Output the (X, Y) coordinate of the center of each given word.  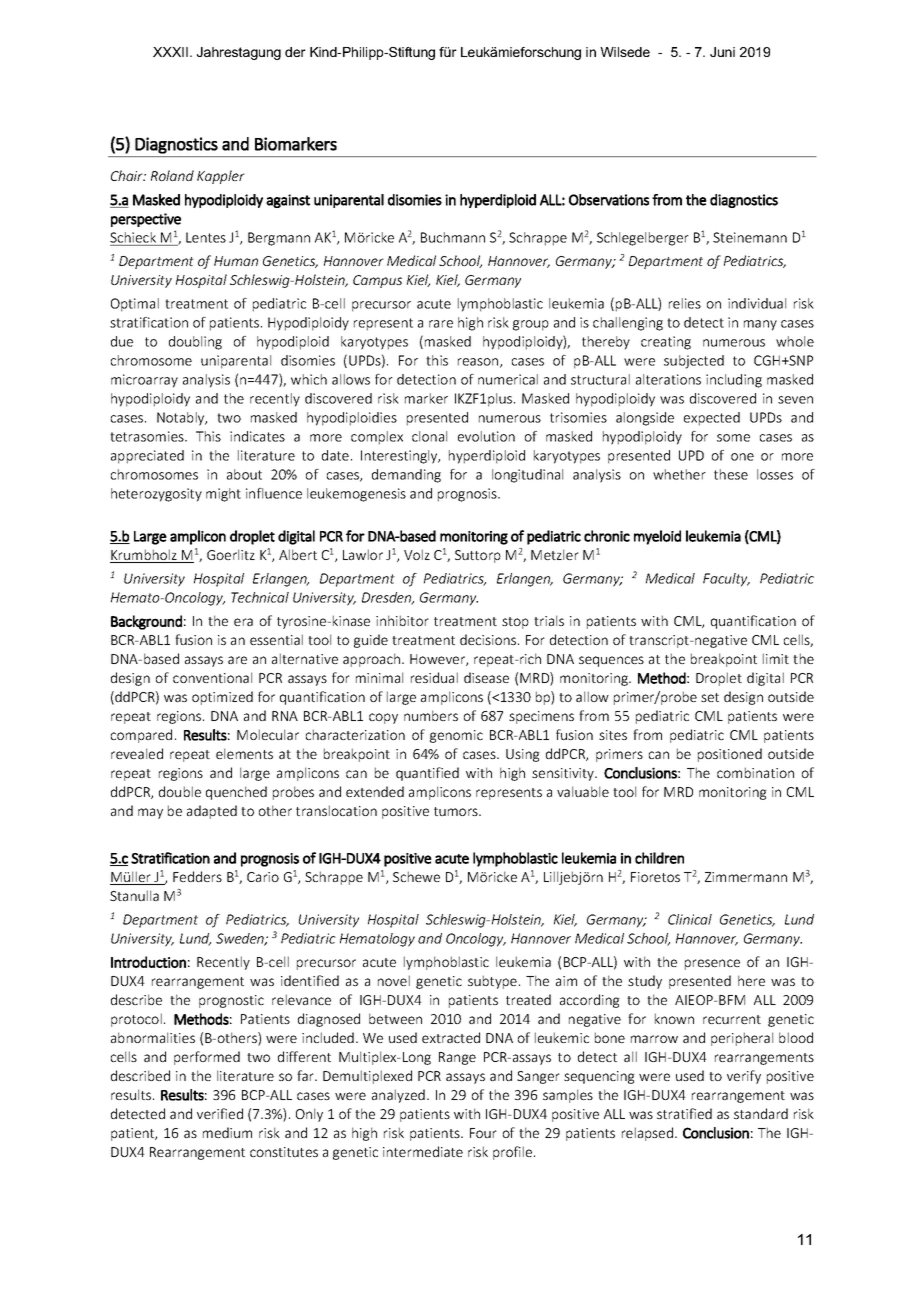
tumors (457, 811)
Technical (260, 597)
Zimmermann (746, 877)
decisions (489, 639)
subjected (694, 362)
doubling (195, 343)
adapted (212, 812)
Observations (609, 200)
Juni (722, 52)
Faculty (726, 580)
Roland (172, 175)
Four (483, 1133)
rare (441, 324)
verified (220, 1113)
